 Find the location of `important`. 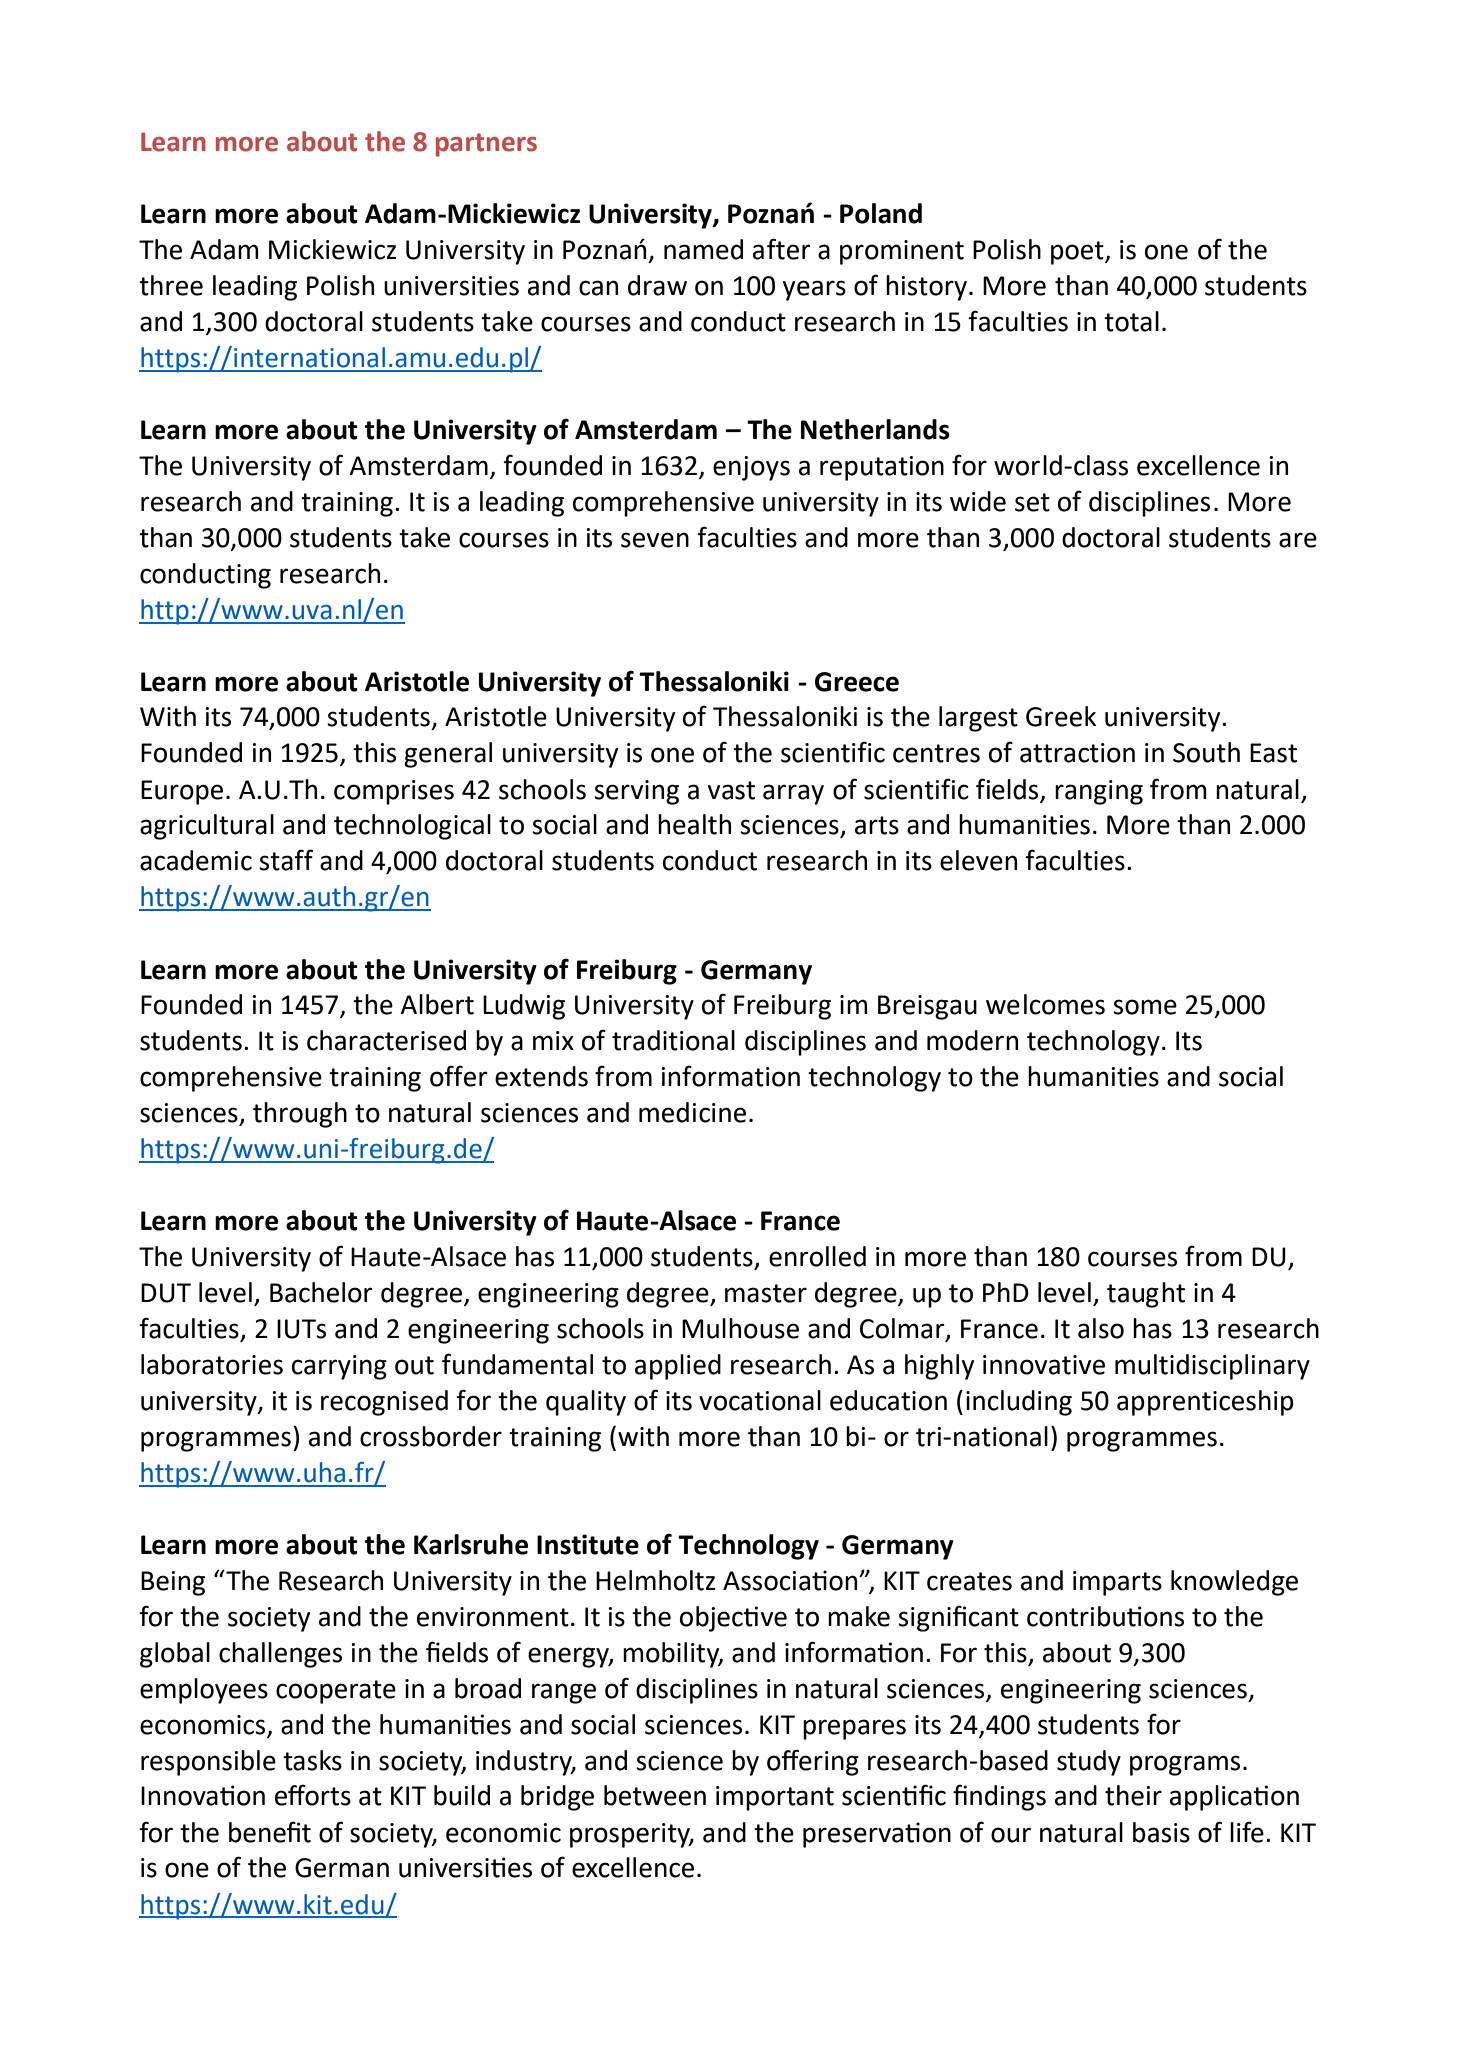

important is located at coordinates (775, 1798).
